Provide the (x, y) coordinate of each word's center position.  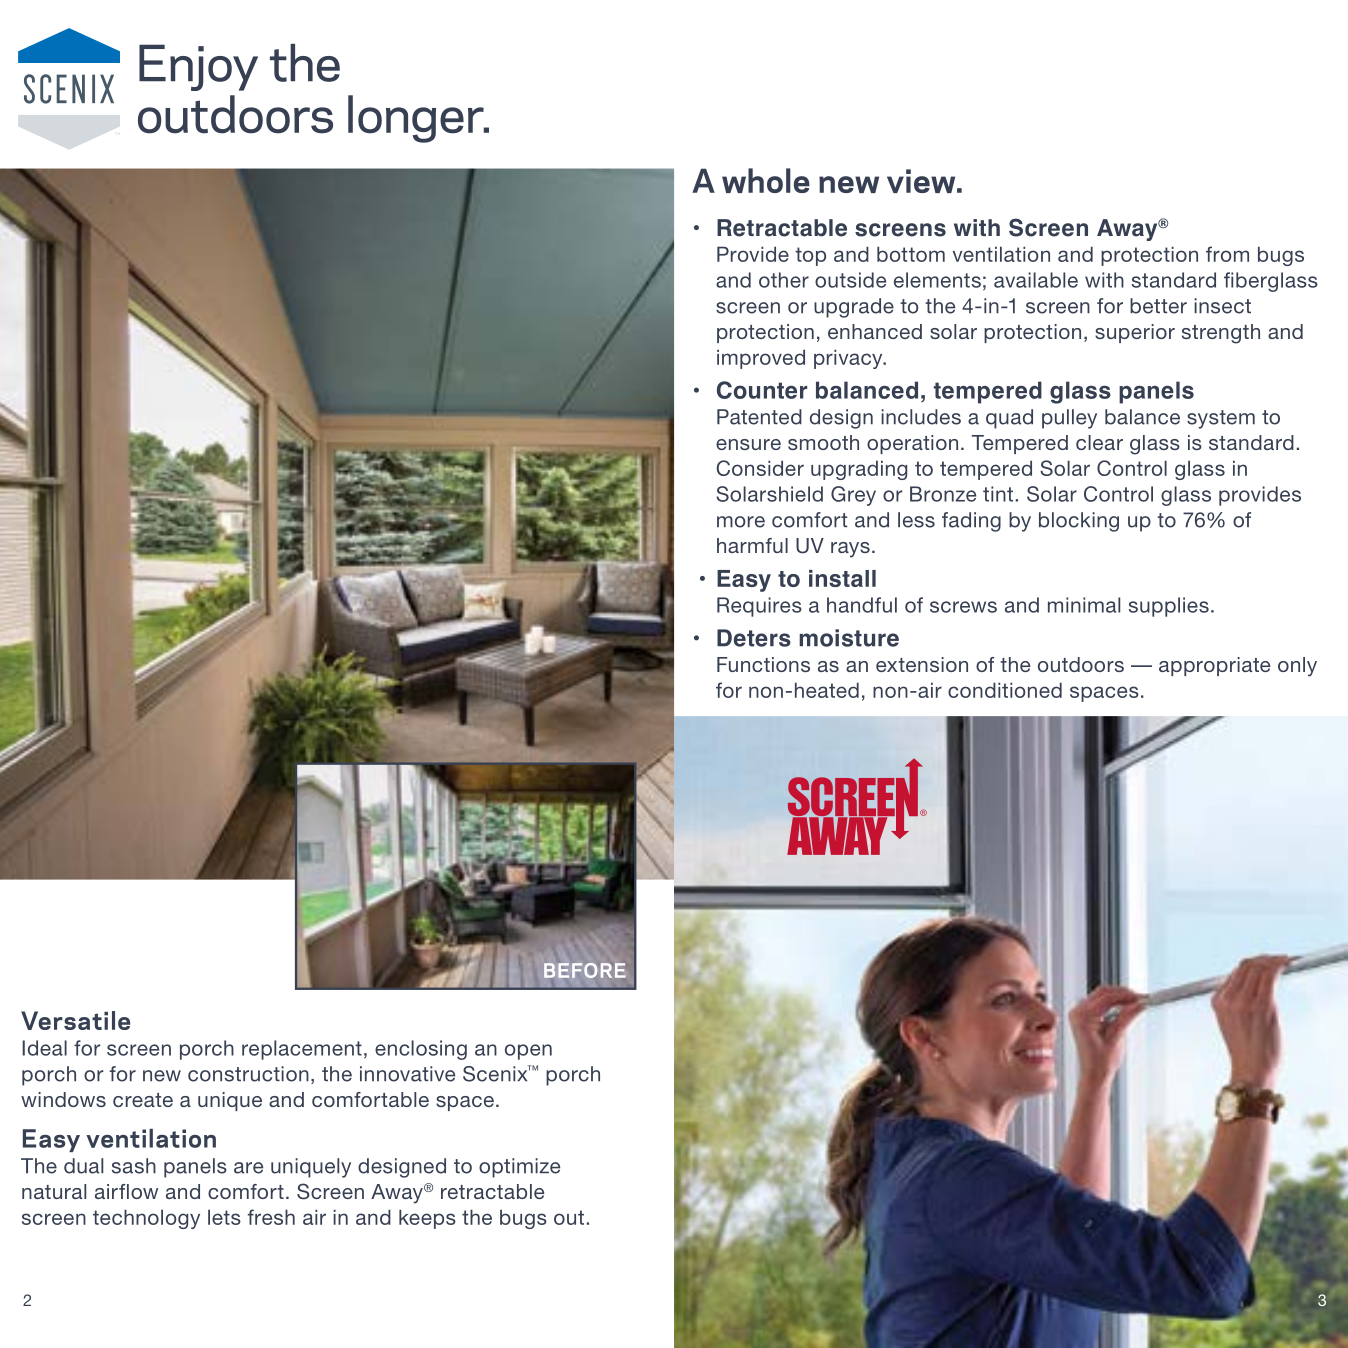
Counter (762, 390)
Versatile (75, 1020)
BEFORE (585, 970)
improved (761, 359)
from (1227, 254)
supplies (1169, 607)
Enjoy (198, 67)
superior (1135, 333)
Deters (754, 638)
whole (766, 180)
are (248, 1168)
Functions (763, 664)
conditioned (1005, 690)
